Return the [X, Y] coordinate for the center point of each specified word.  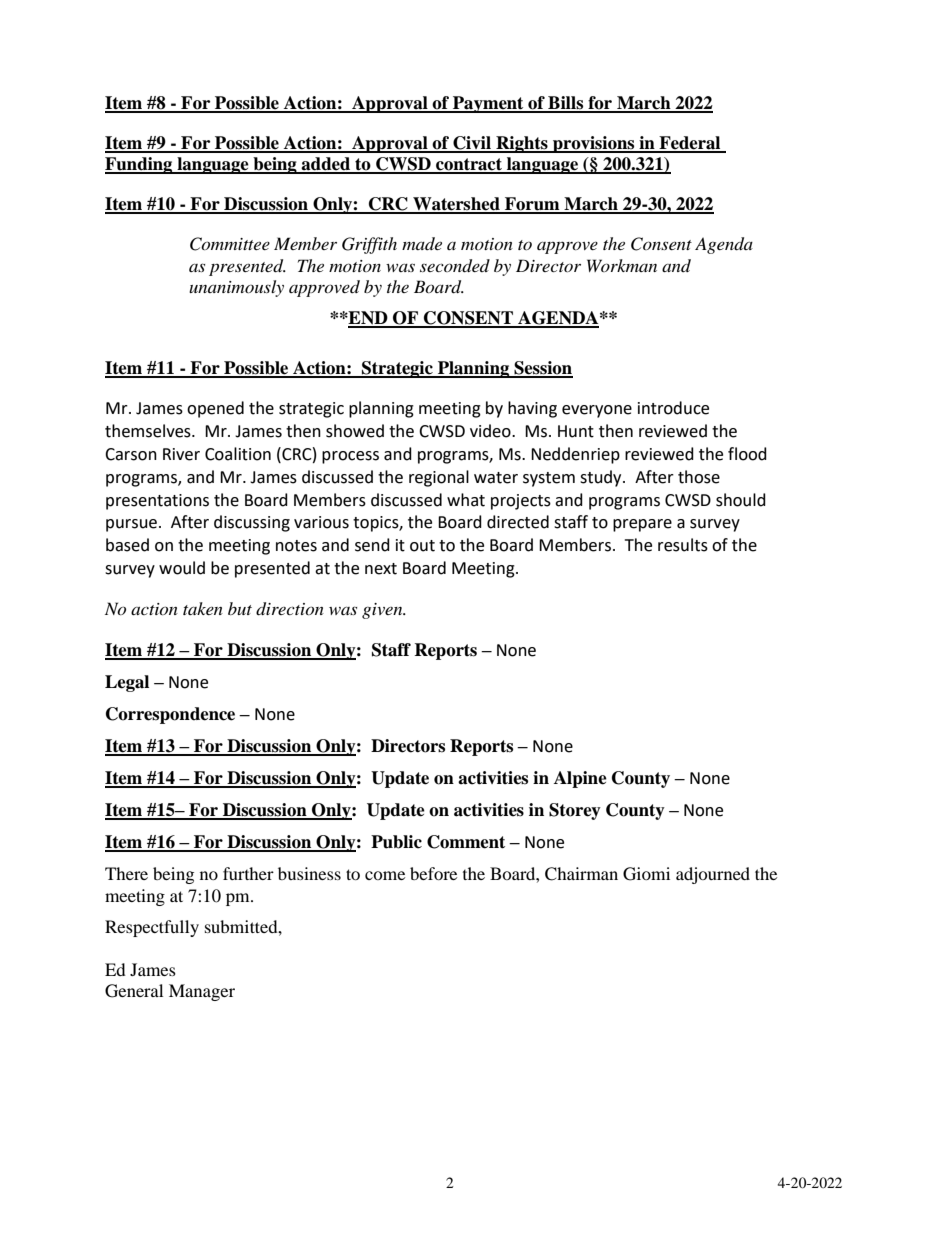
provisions [594, 144]
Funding [140, 165]
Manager [202, 992]
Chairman [581, 874]
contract [469, 165]
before [433, 873]
